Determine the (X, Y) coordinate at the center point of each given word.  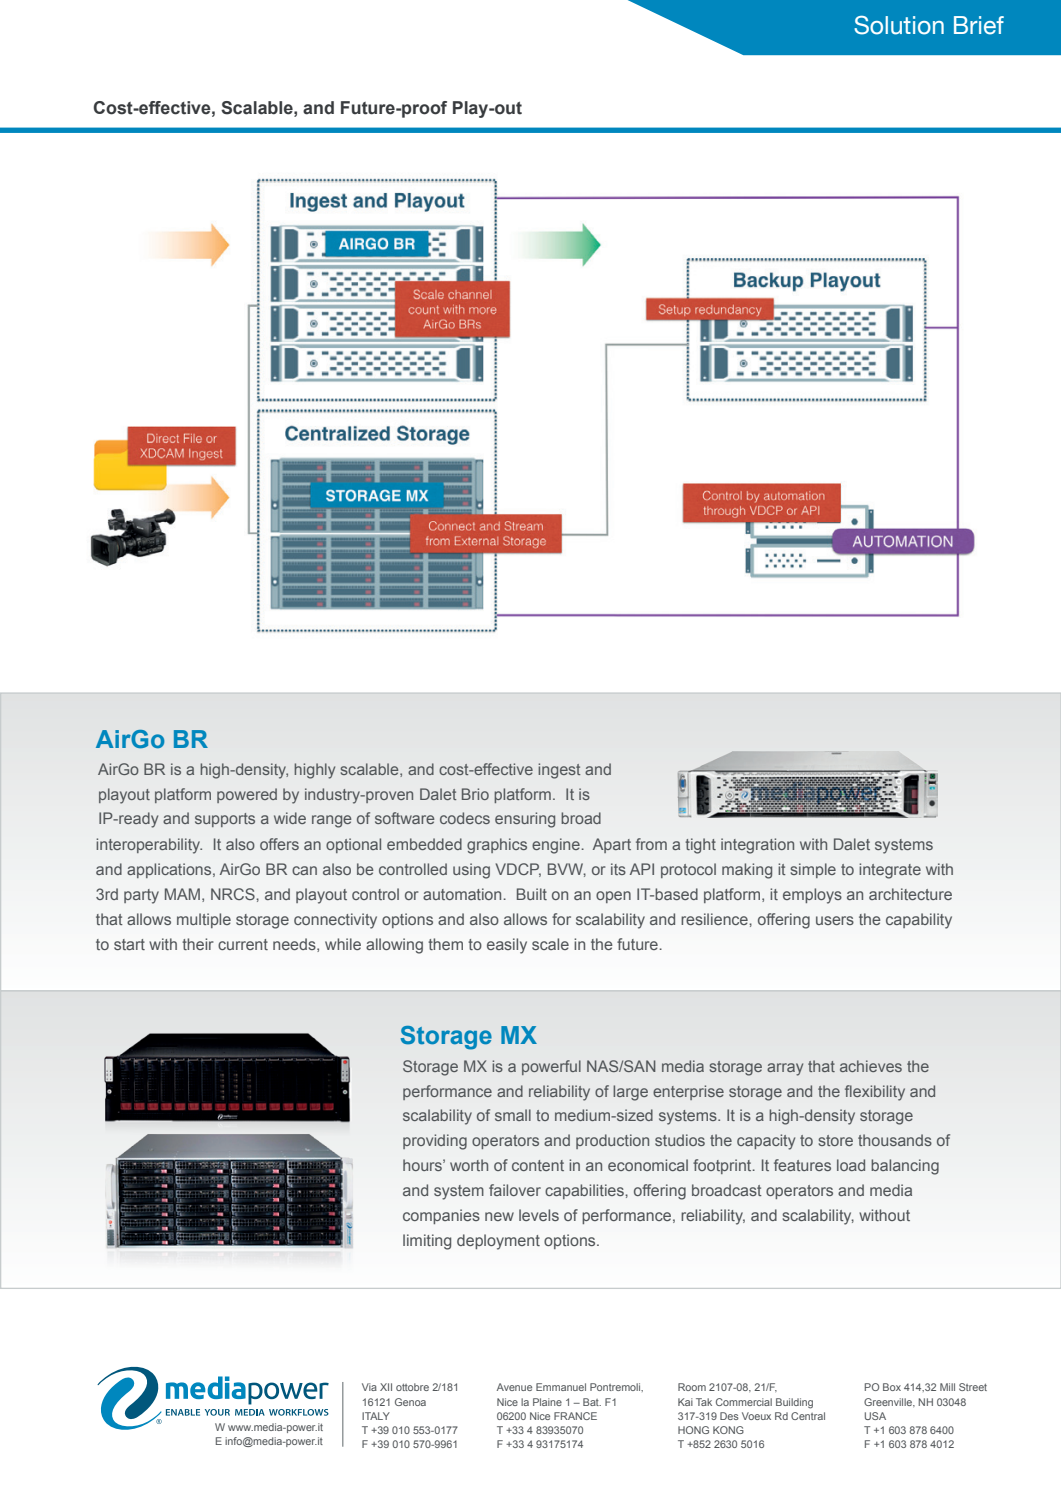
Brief (979, 25)
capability (919, 921)
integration (757, 846)
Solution (899, 25)
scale (550, 944)
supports (225, 820)
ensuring (525, 820)
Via (369, 1387)
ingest (559, 771)
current (243, 944)
